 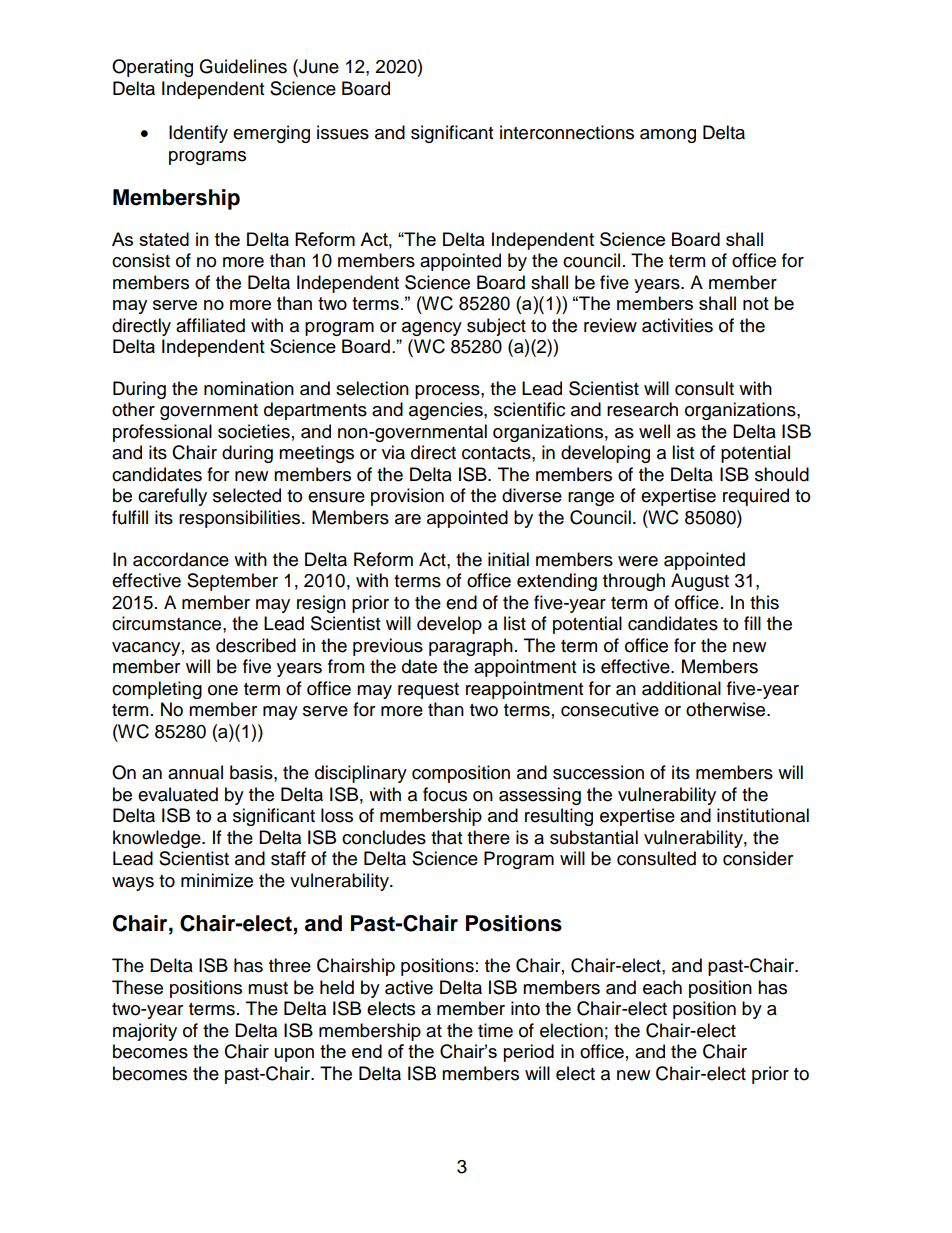 I want to click on accordance, so click(x=181, y=559).
